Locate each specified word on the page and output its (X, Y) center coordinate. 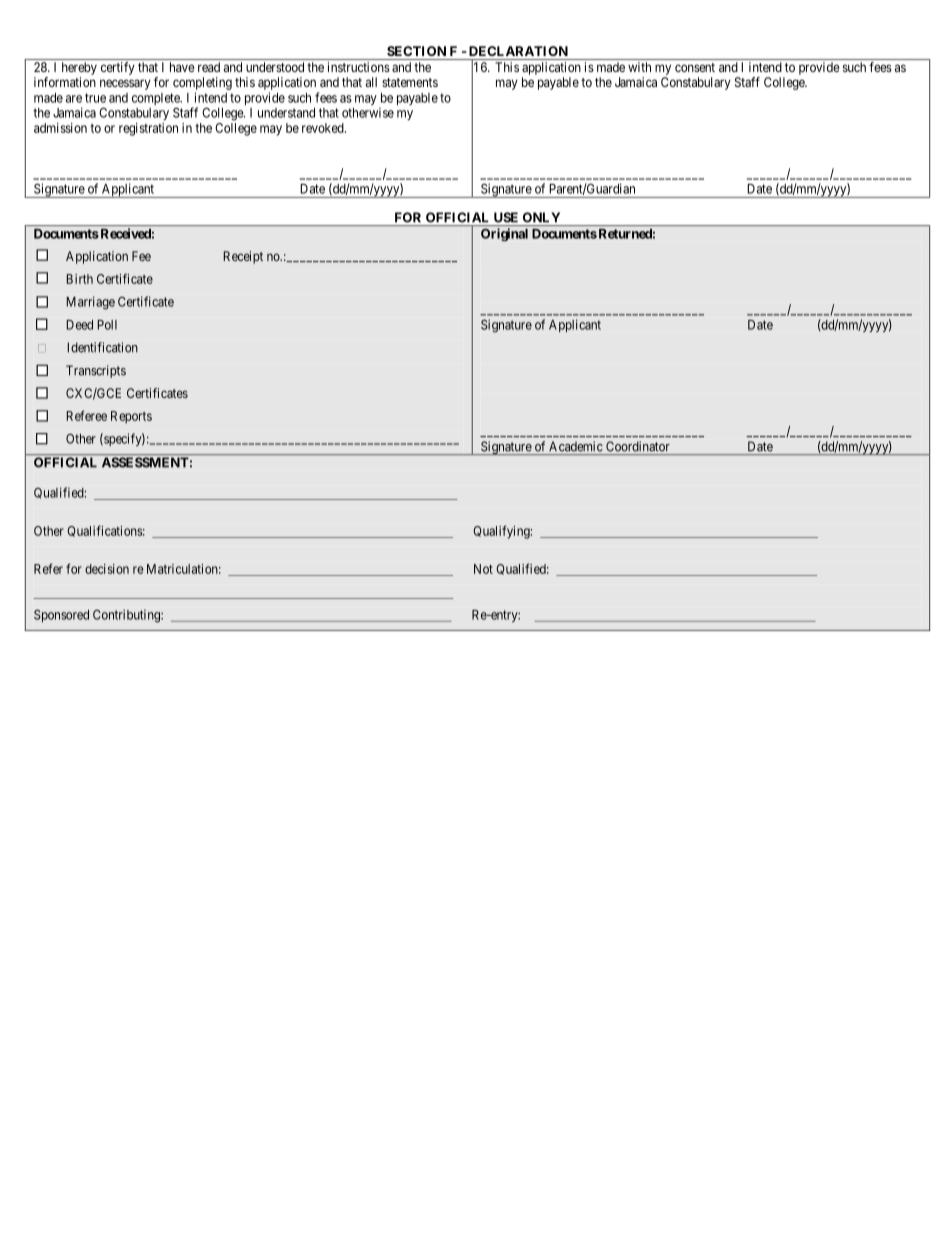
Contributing (127, 616)
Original (504, 234)
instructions (359, 67)
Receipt (243, 257)
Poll (107, 325)
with (639, 67)
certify (118, 68)
